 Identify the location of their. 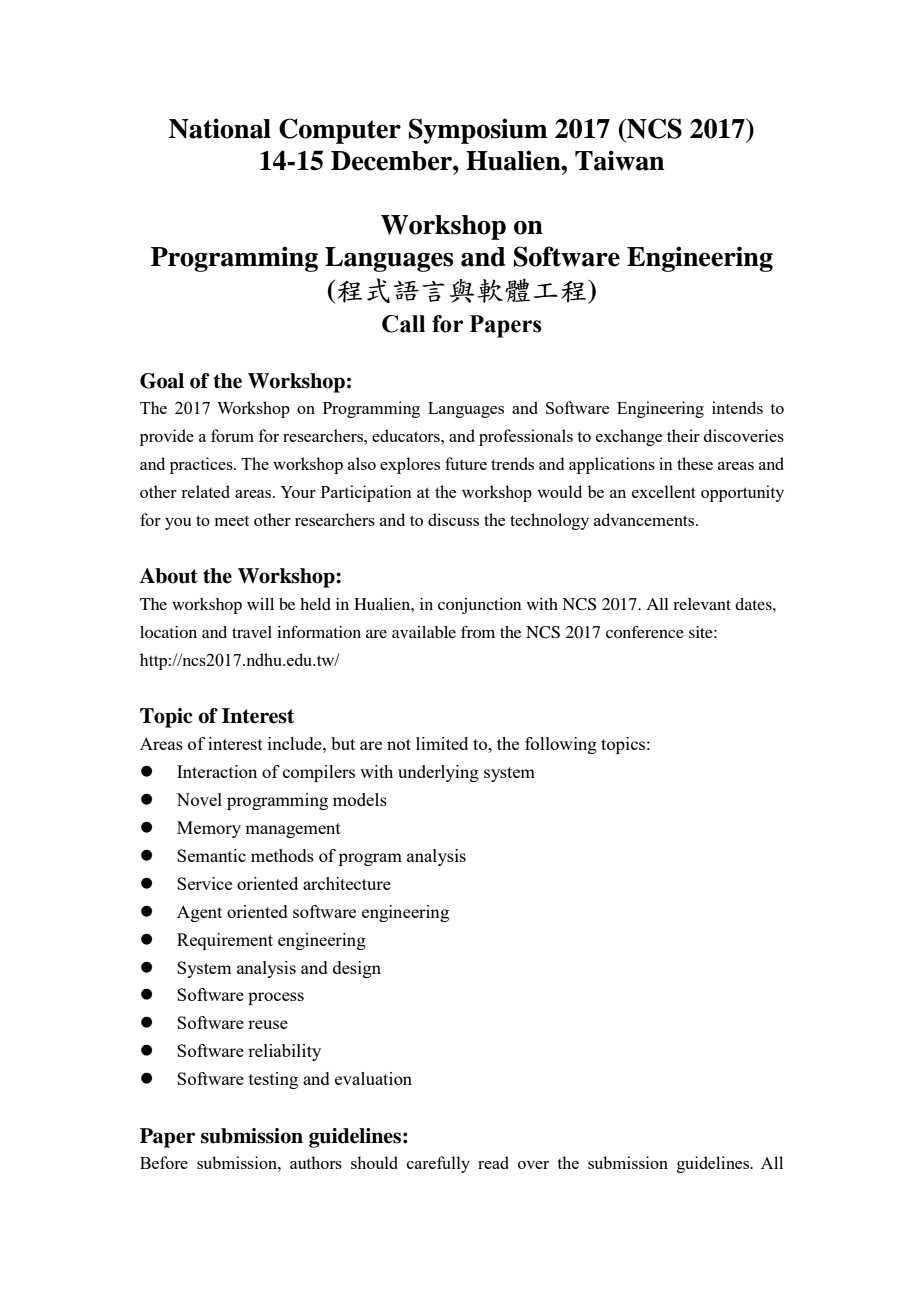
(683, 435).
